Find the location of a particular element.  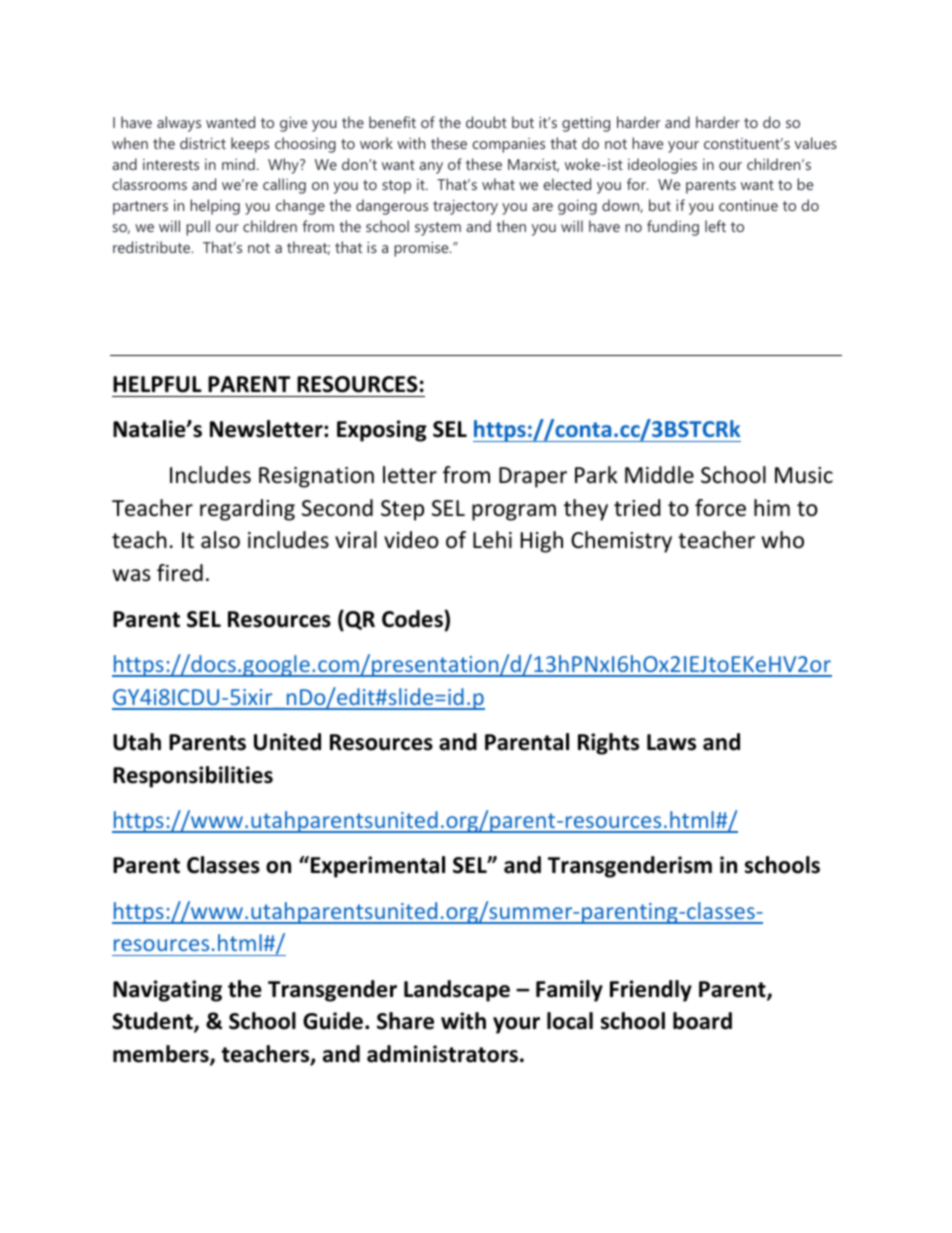

ideologies is located at coordinates (662, 166).
